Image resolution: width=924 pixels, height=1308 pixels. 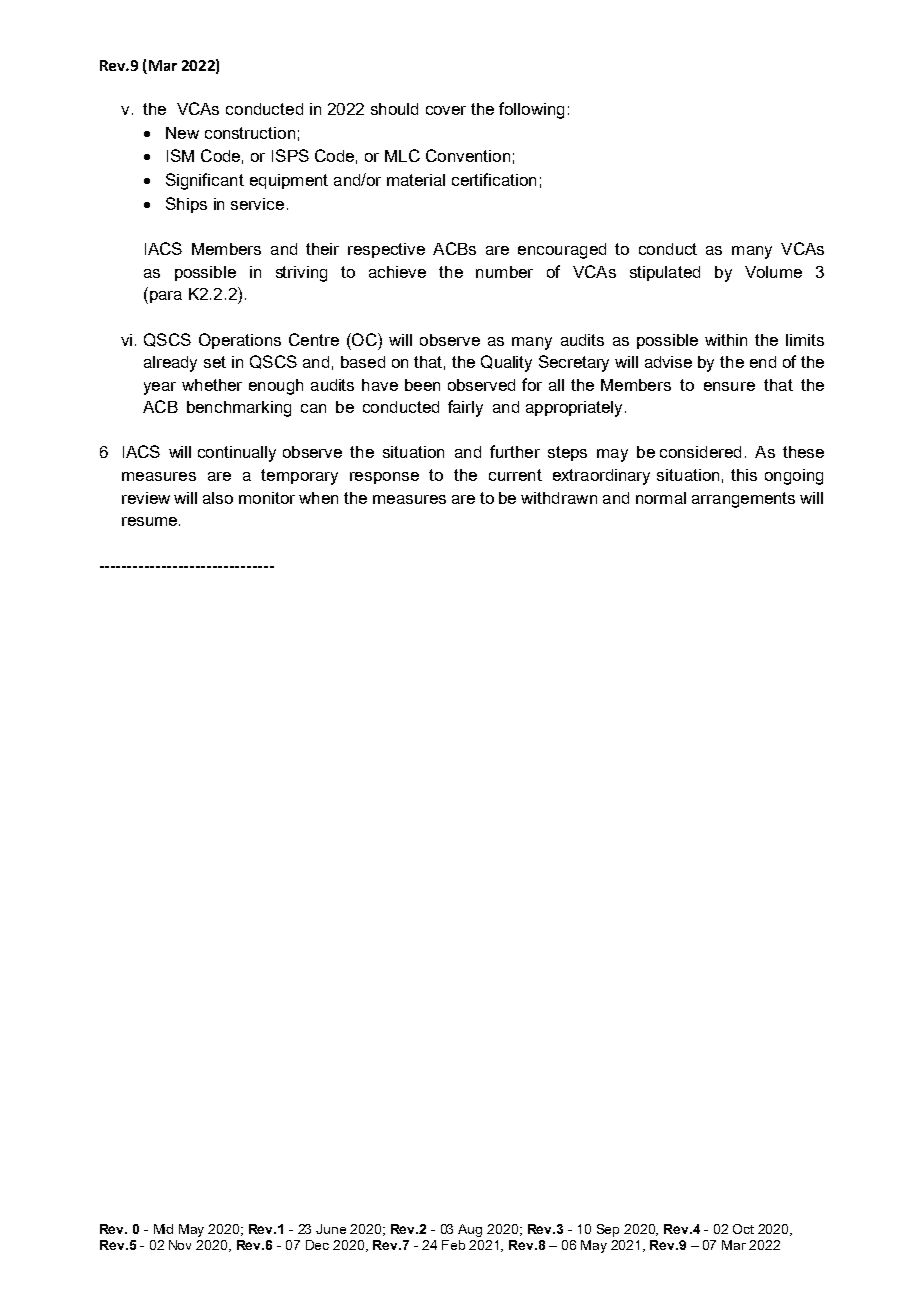 I want to click on Aug, so click(x=470, y=1230).
